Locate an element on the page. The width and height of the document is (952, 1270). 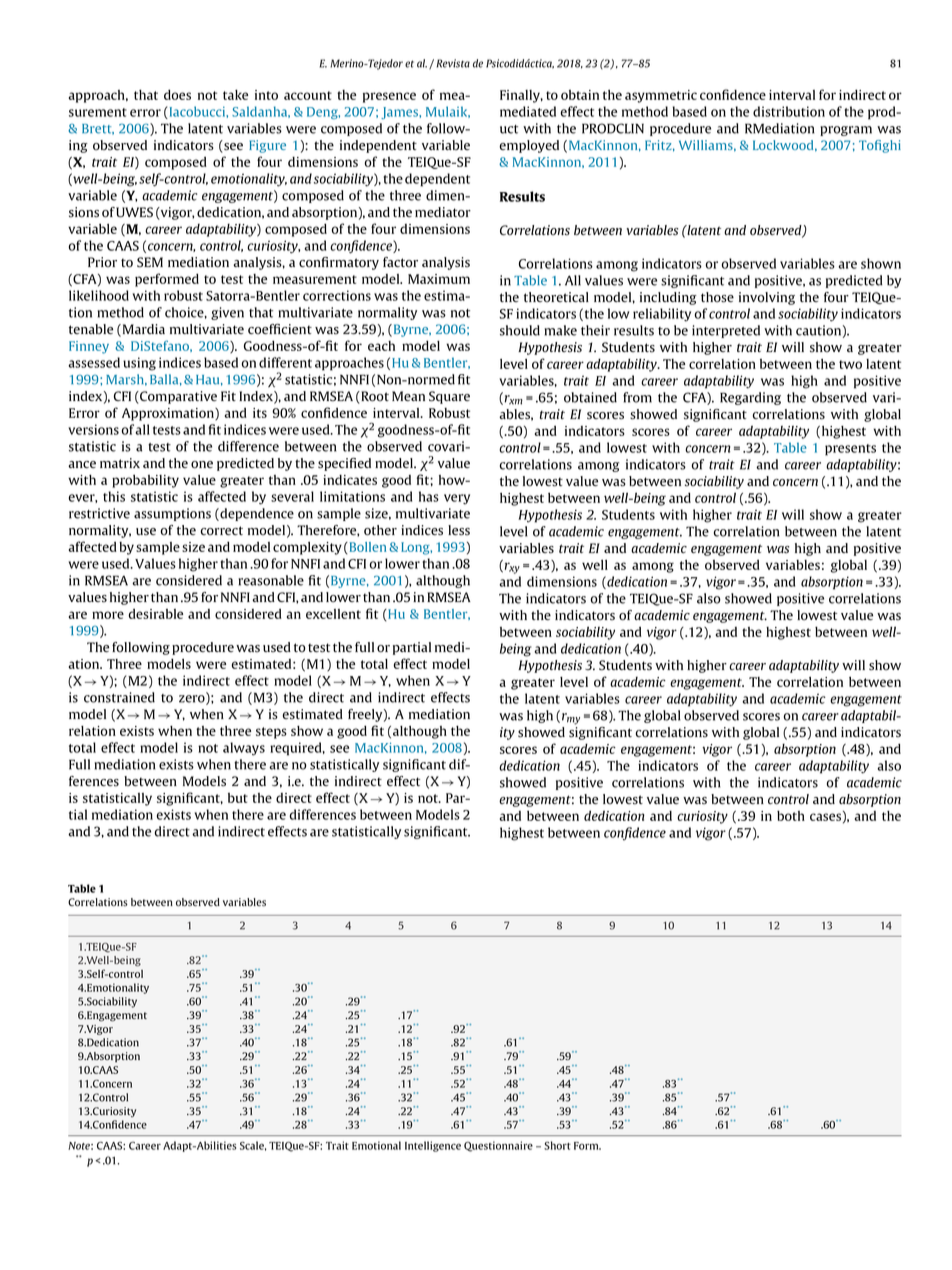
presents is located at coordinates (850, 450).
